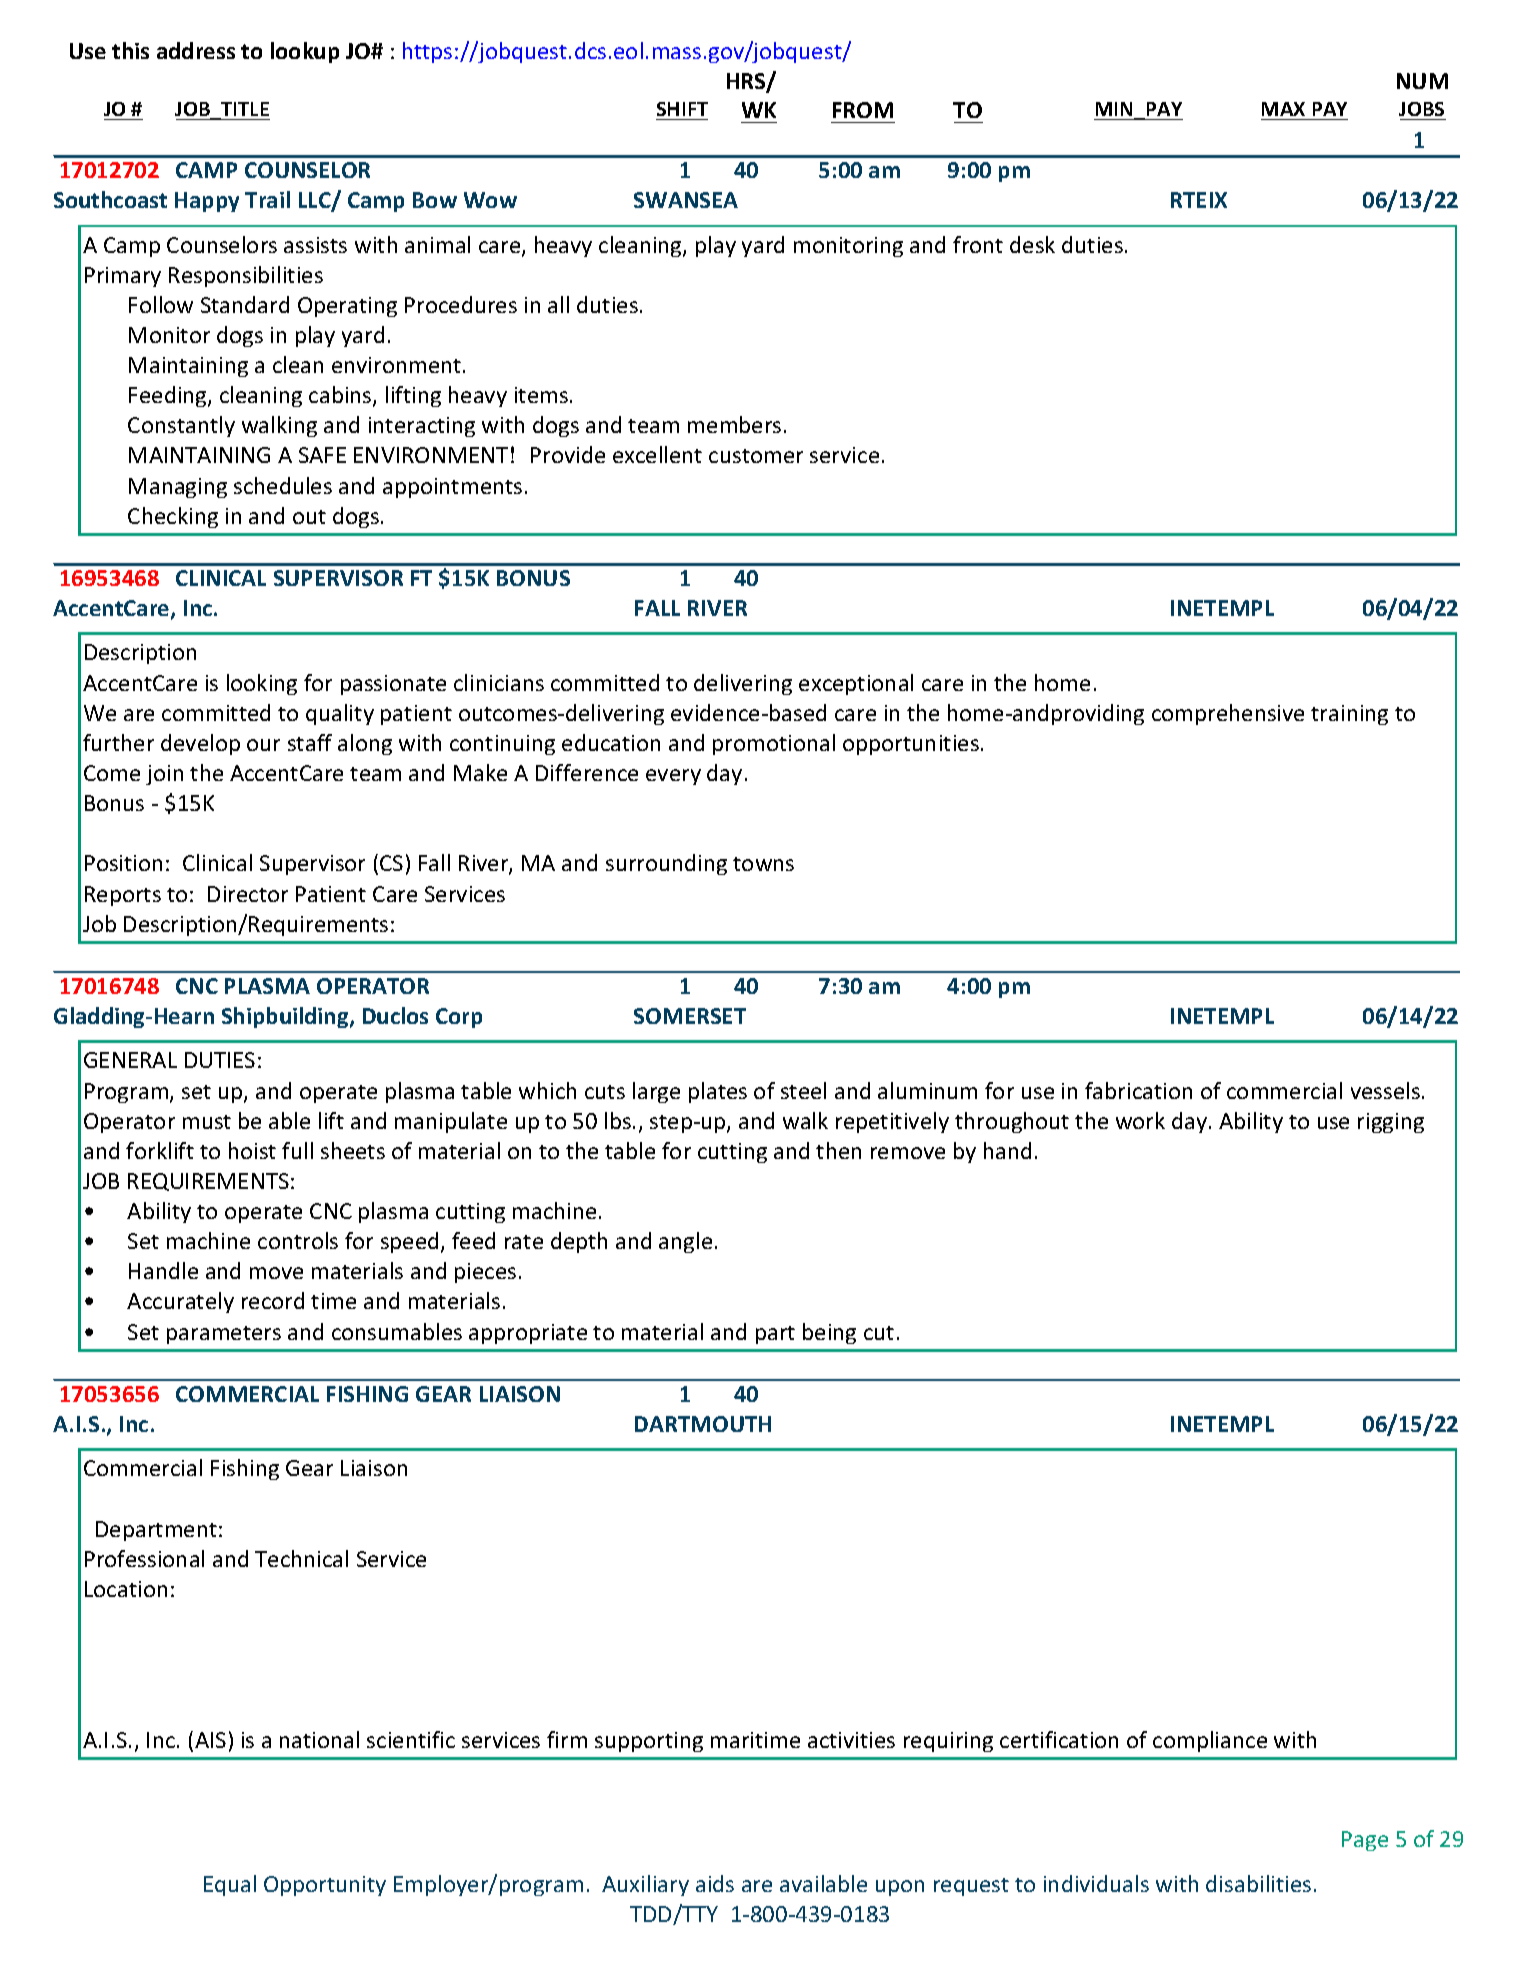  What do you see at coordinates (262, 684) in the screenshot?
I see `looking` at bounding box center [262, 684].
